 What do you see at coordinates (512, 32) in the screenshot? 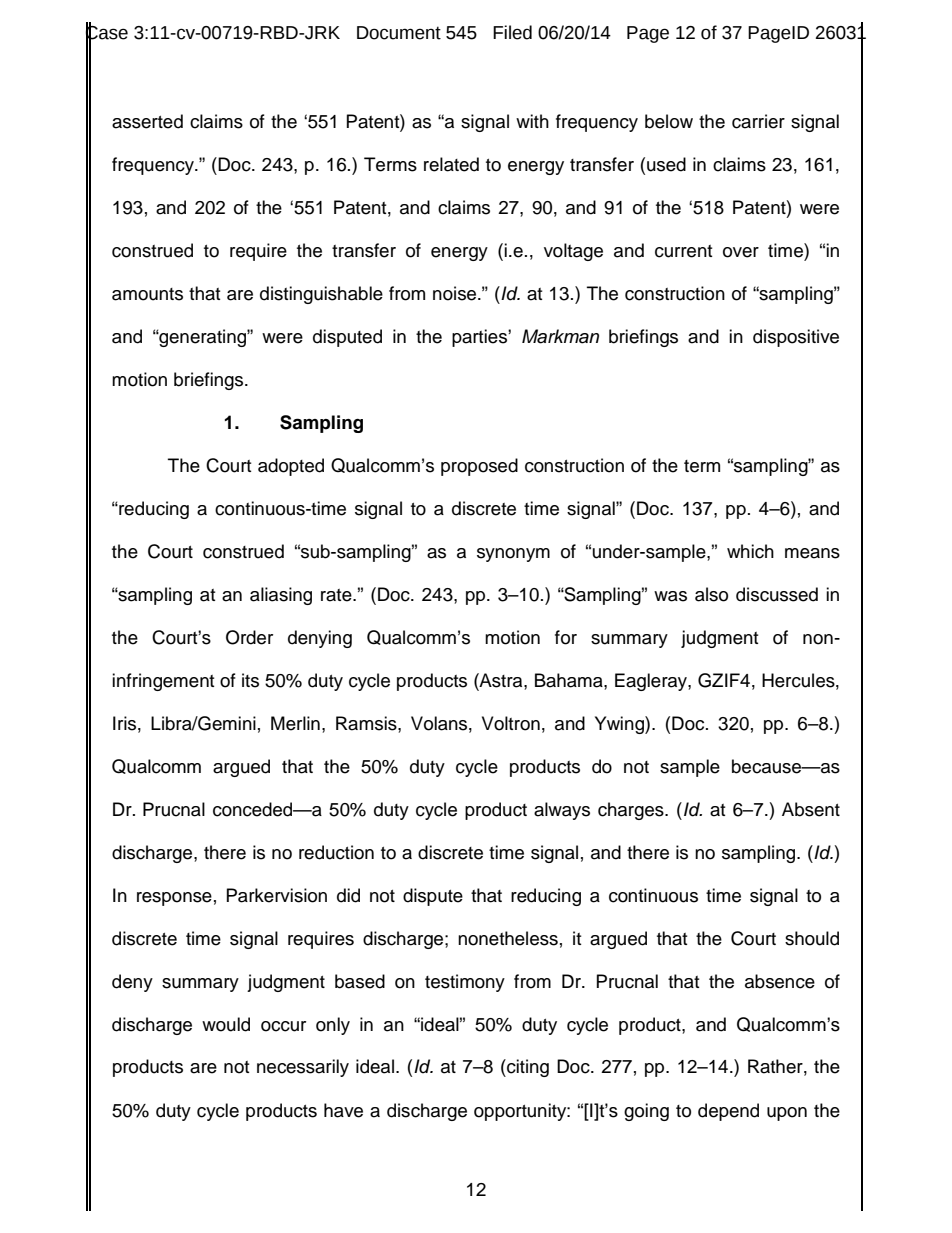
I see `Filed` at bounding box center [512, 32].
